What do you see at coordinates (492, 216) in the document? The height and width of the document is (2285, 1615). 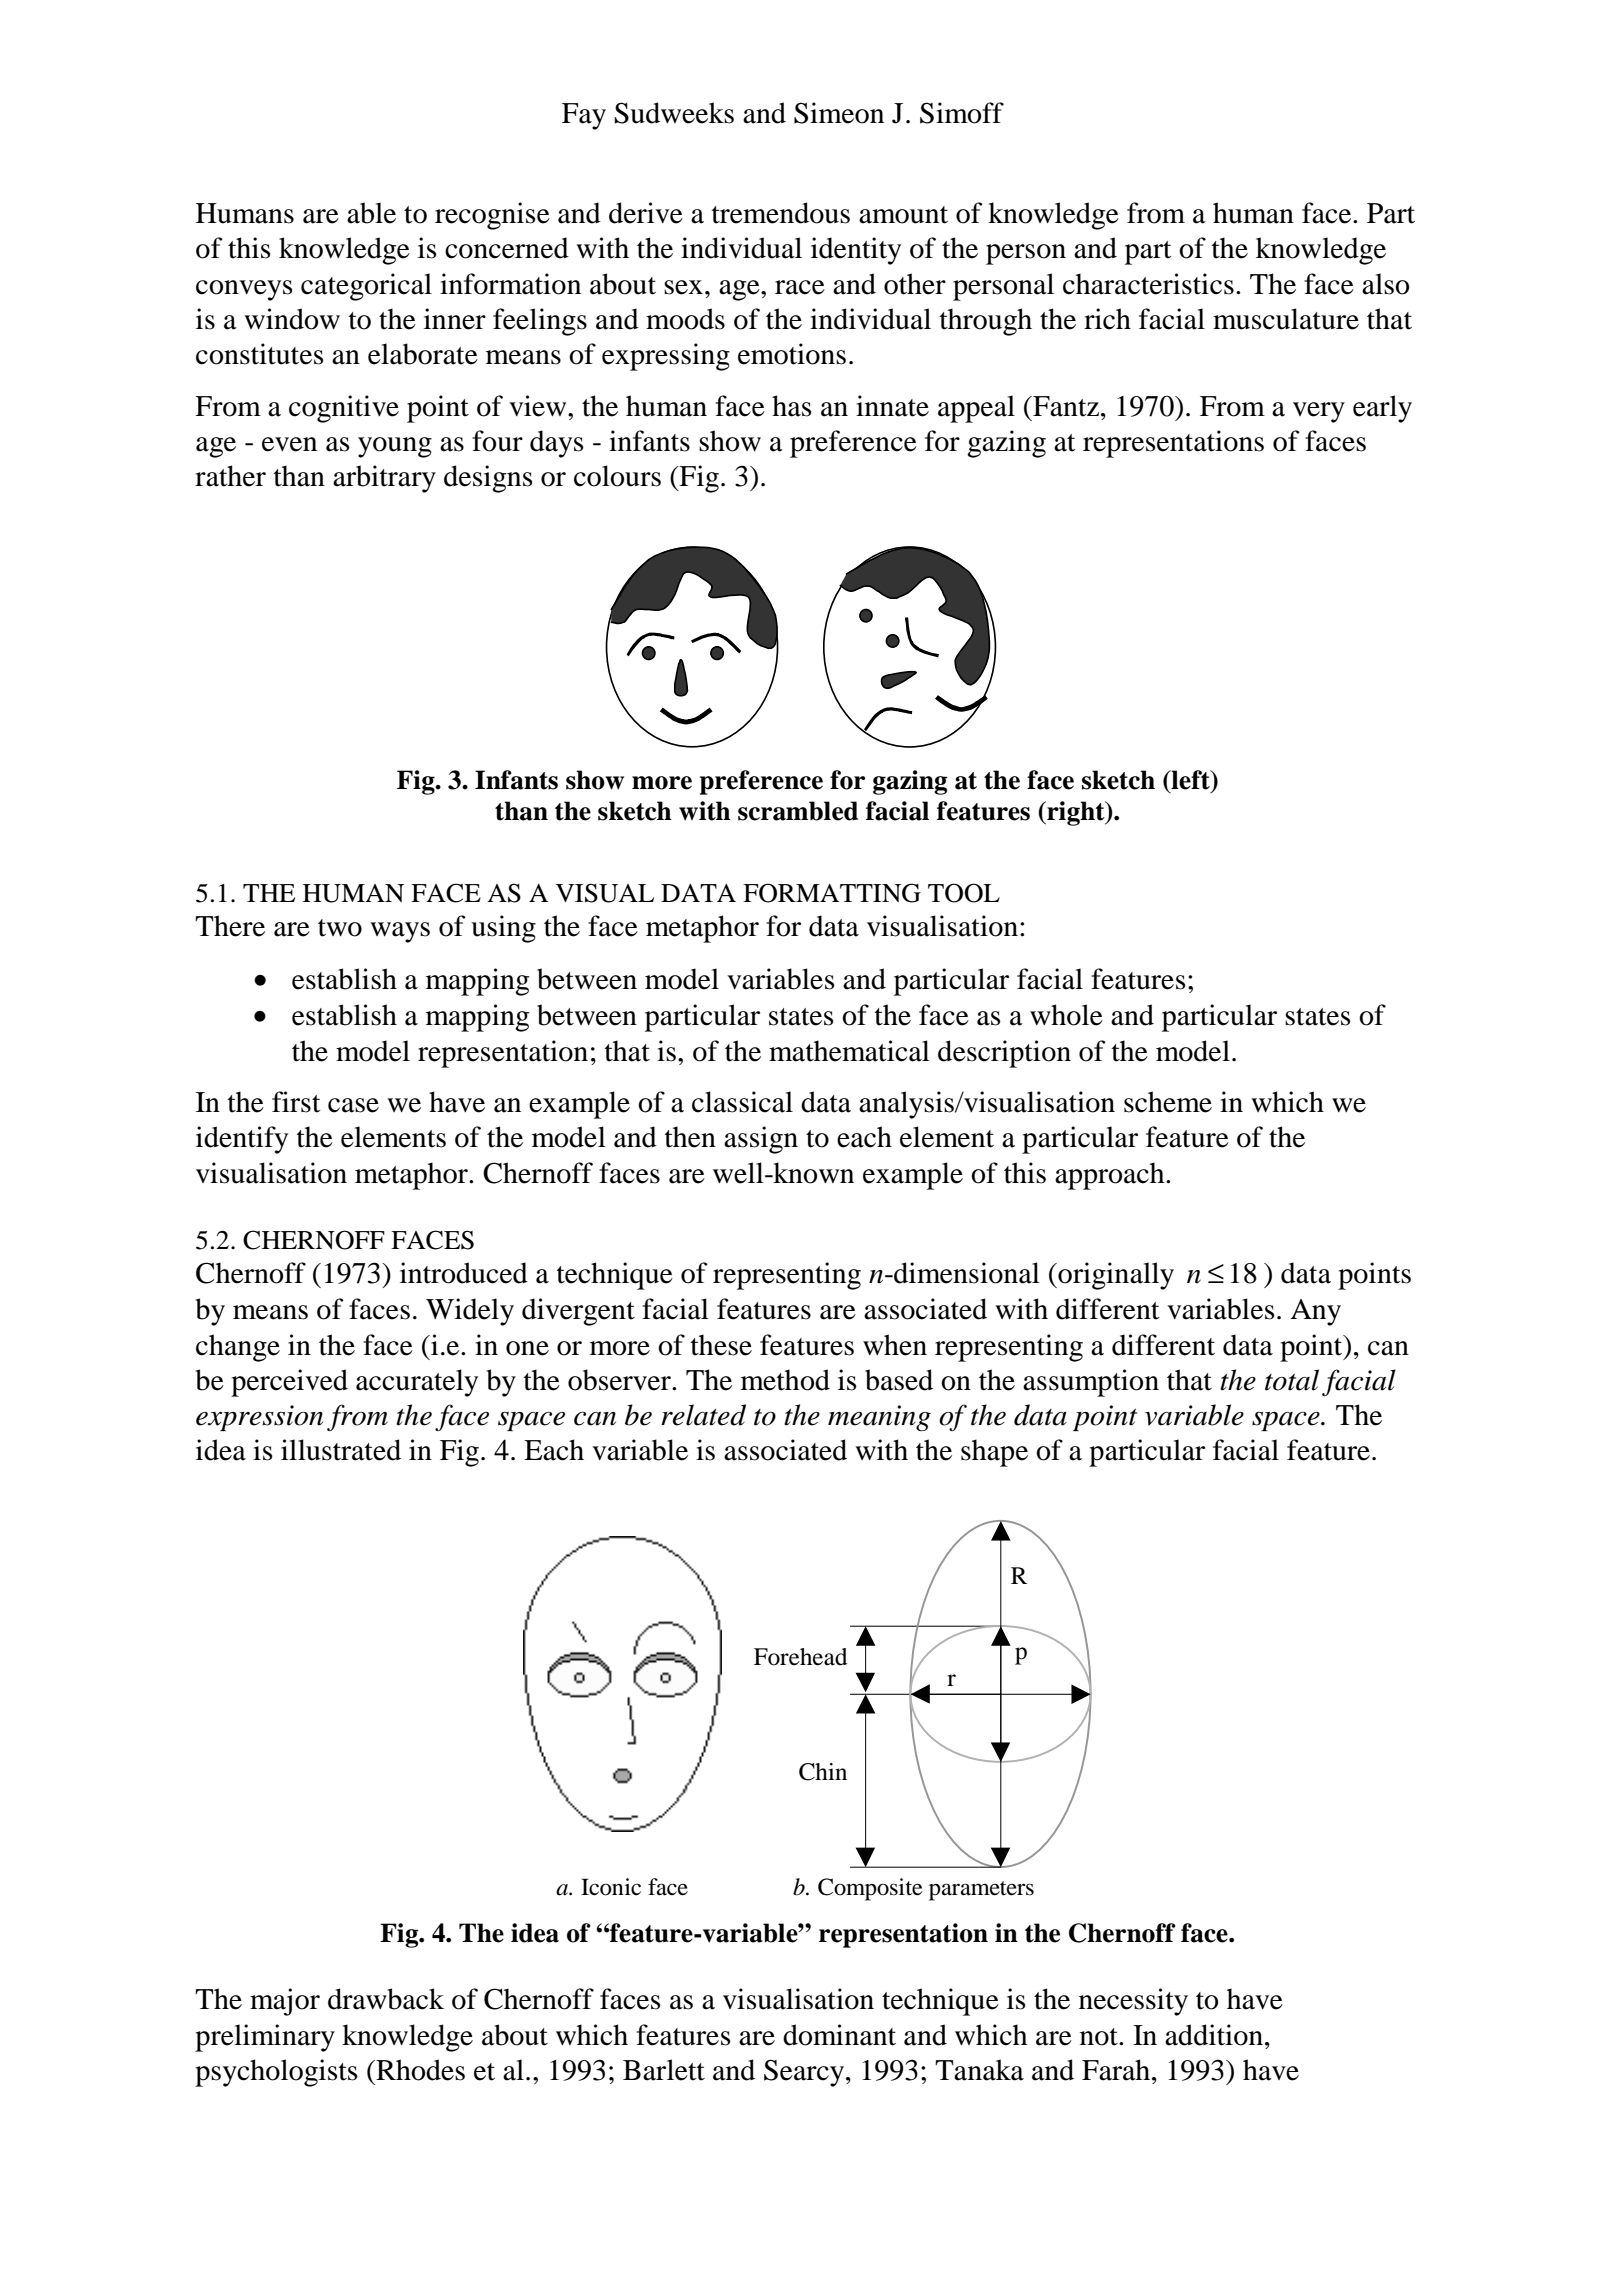 I see `recognise` at bounding box center [492, 216].
